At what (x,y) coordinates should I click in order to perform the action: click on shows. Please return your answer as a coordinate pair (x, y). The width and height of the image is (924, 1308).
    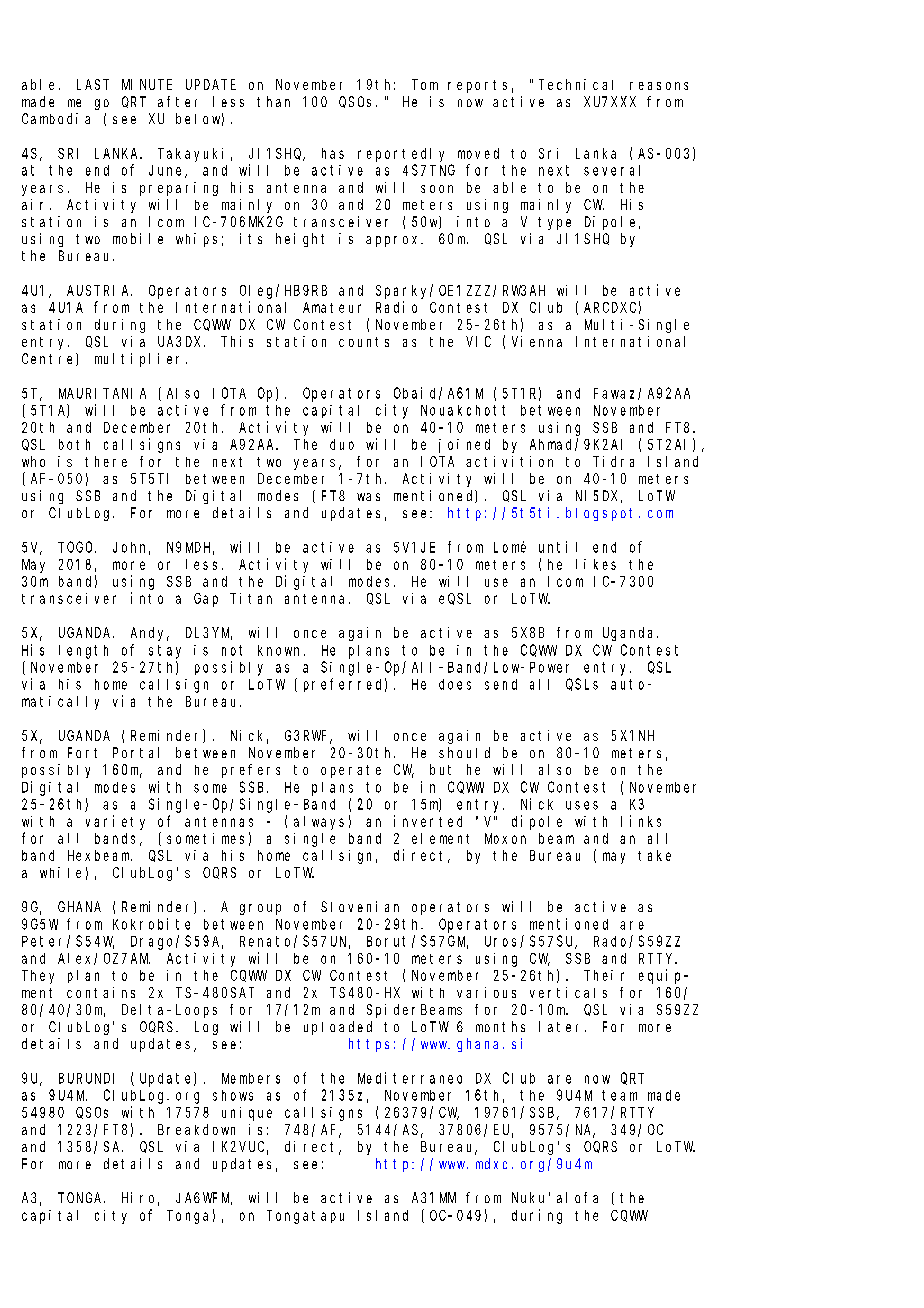
    Looking at the image, I should click on (233, 1095).
